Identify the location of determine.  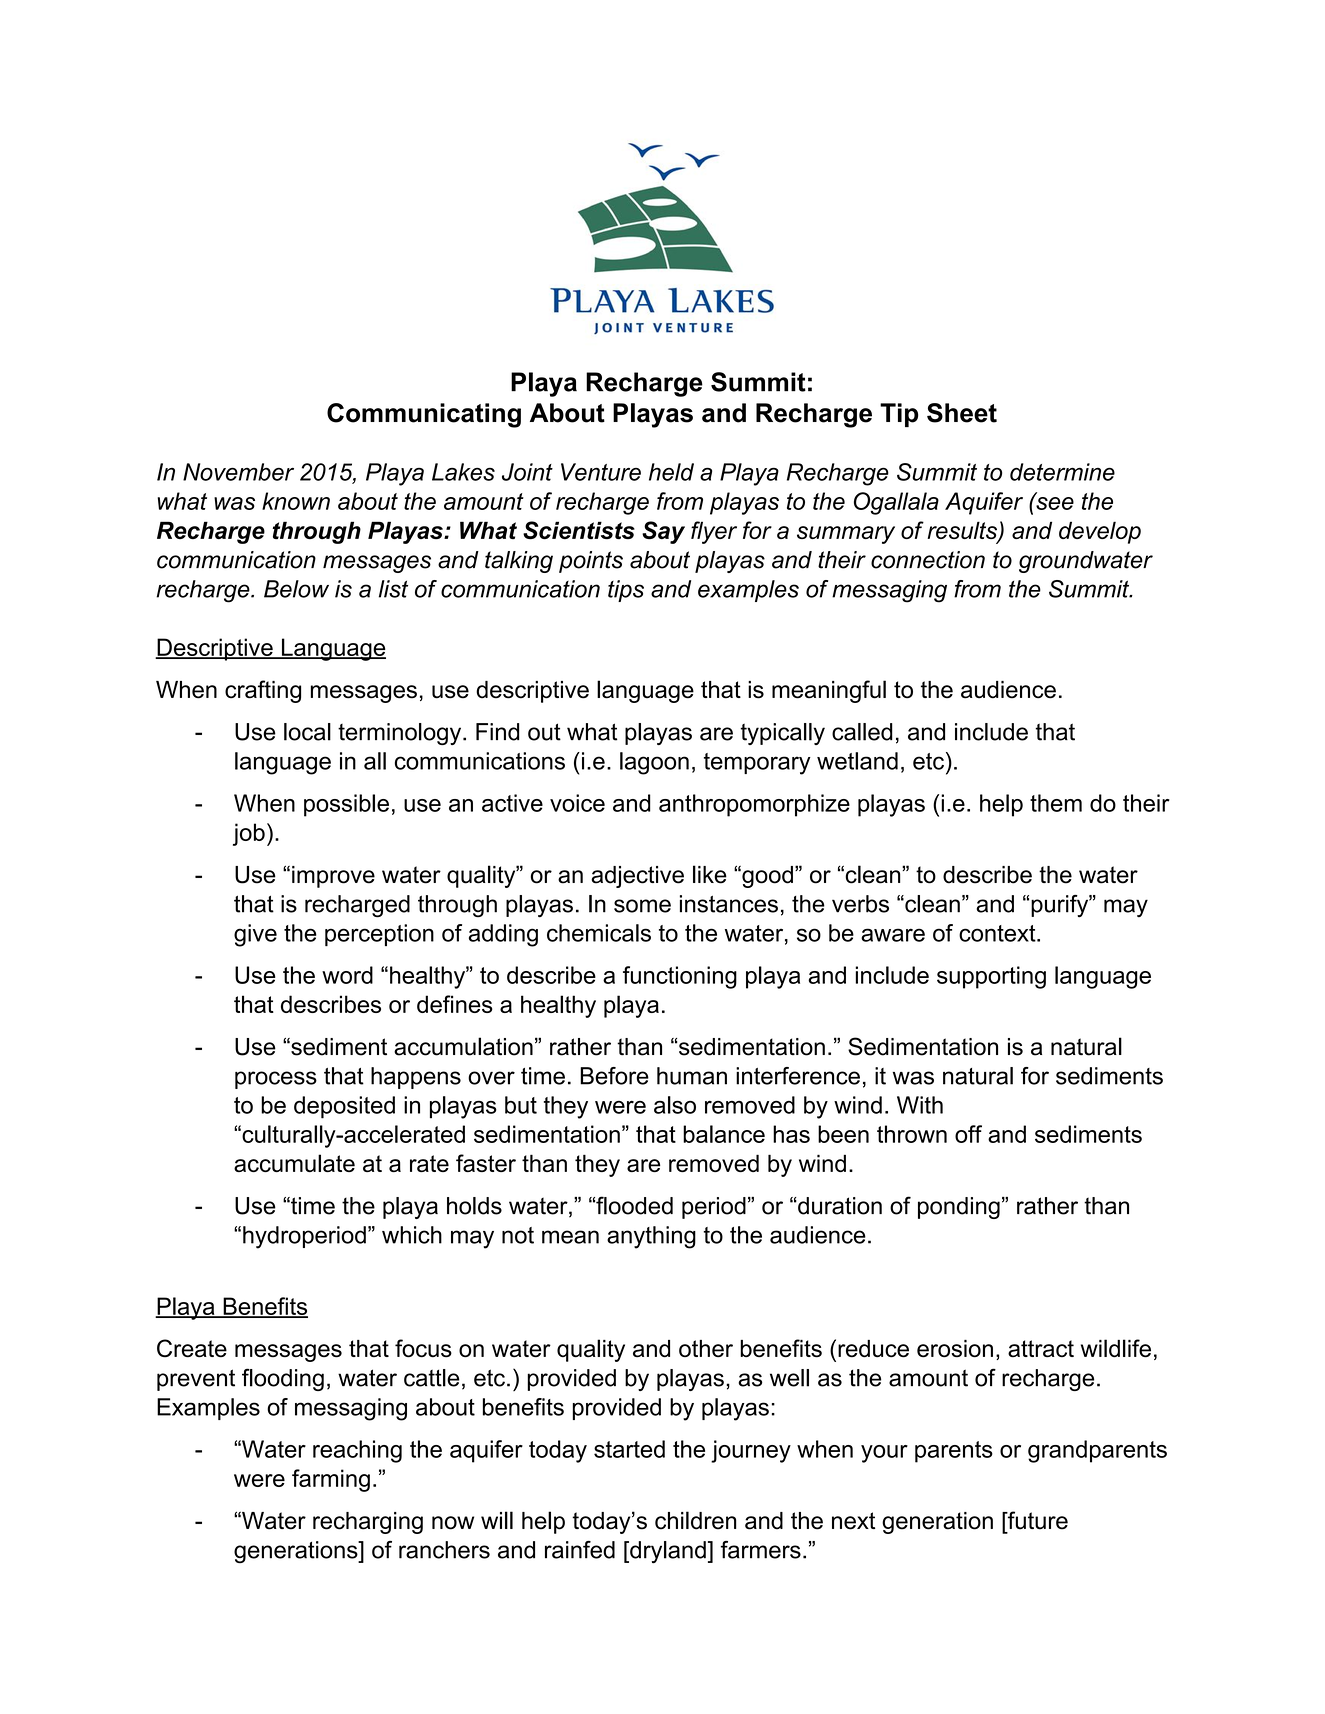
(1062, 472).
